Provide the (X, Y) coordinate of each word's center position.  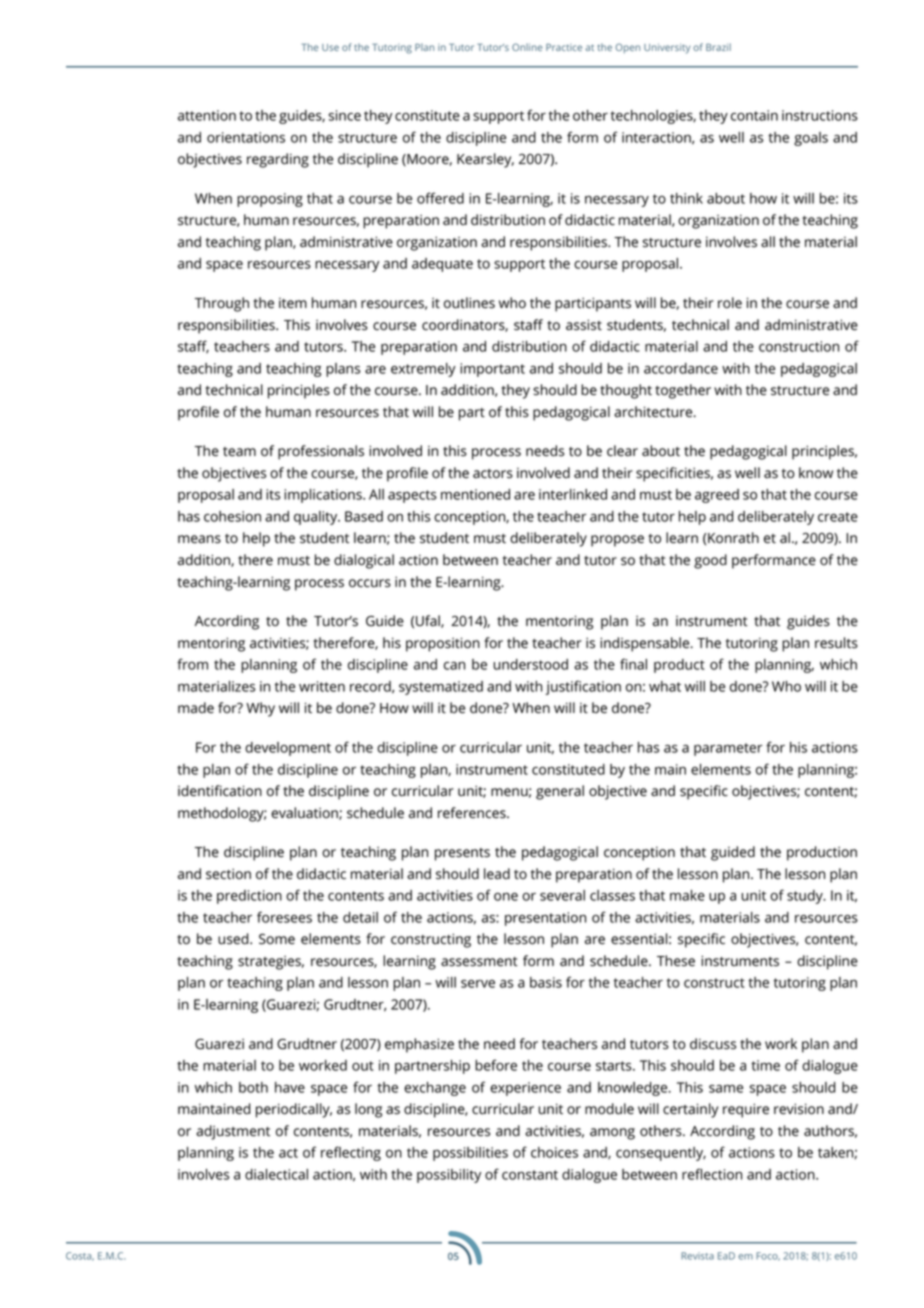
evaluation (305, 813)
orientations (246, 137)
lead (497, 874)
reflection (712, 1174)
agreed (717, 496)
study (806, 897)
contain (754, 115)
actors (493, 474)
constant (530, 1175)
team (239, 452)
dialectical (276, 1174)
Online (527, 47)
